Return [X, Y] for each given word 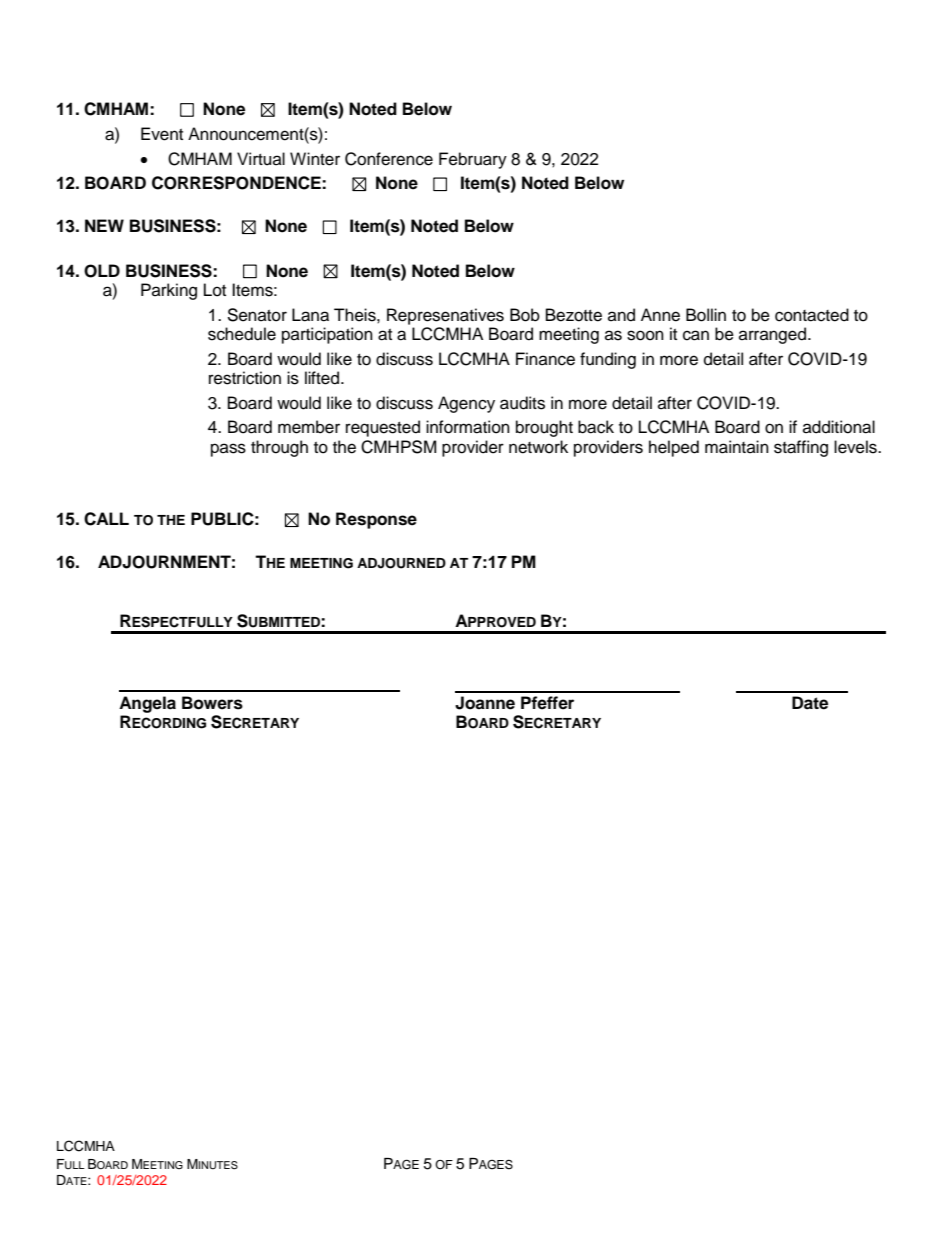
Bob [525, 315]
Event [162, 134]
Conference [389, 159]
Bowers [212, 703]
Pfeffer [547, 703]
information [468, 427]
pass [228, 450]
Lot [215, 290]
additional [839, 427]
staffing [801, 448]
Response [376, 520]
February [473, 160]
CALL [106, 519]
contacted [812, 315]
